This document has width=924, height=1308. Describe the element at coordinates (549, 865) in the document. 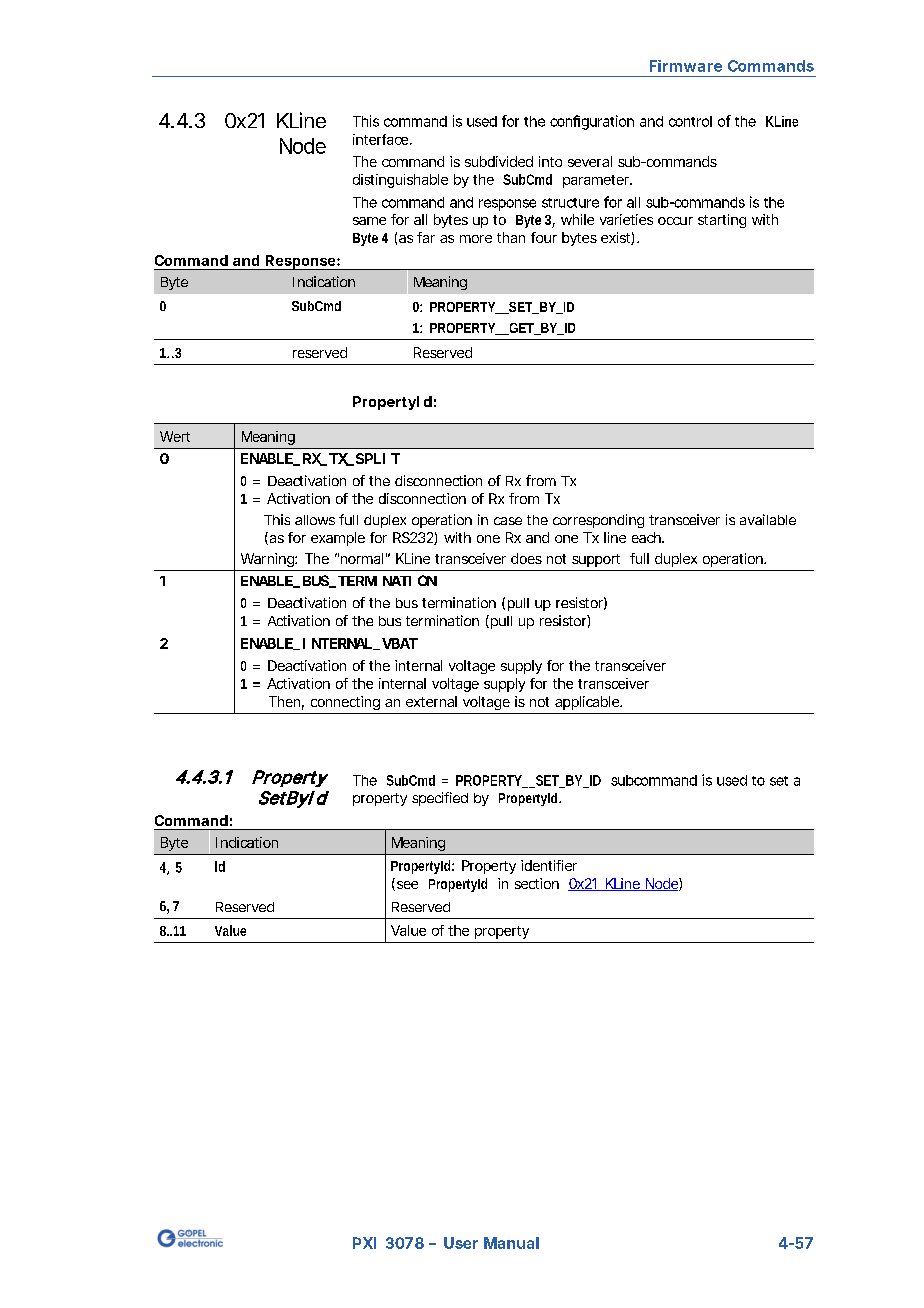

I see `identifier` at that location.
